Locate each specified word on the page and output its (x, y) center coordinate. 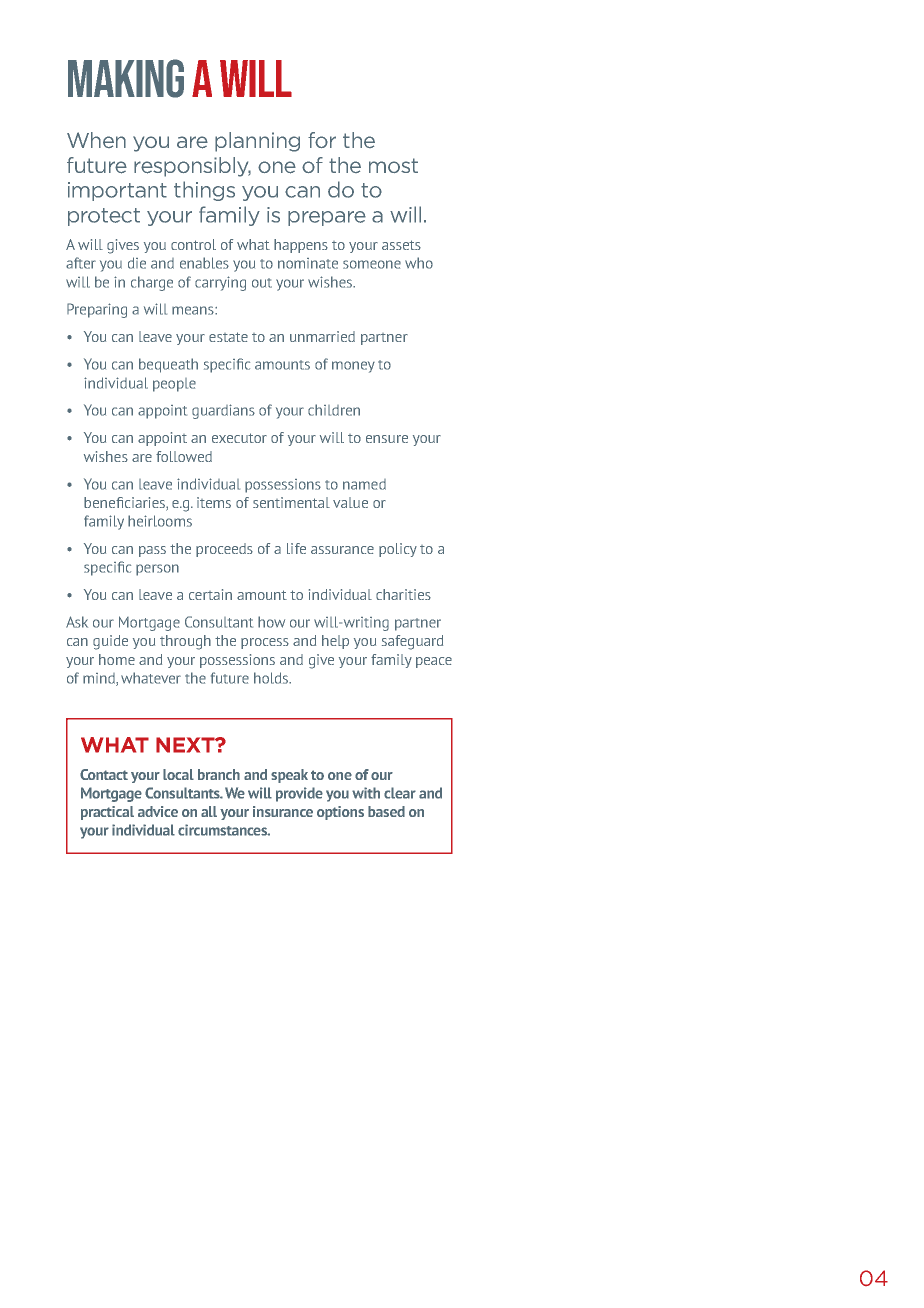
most (393, 165)
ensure (387, 439)
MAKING (126, 78)
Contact (104, 774)
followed (184, 456)
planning (257, 142)
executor (239, 438)
